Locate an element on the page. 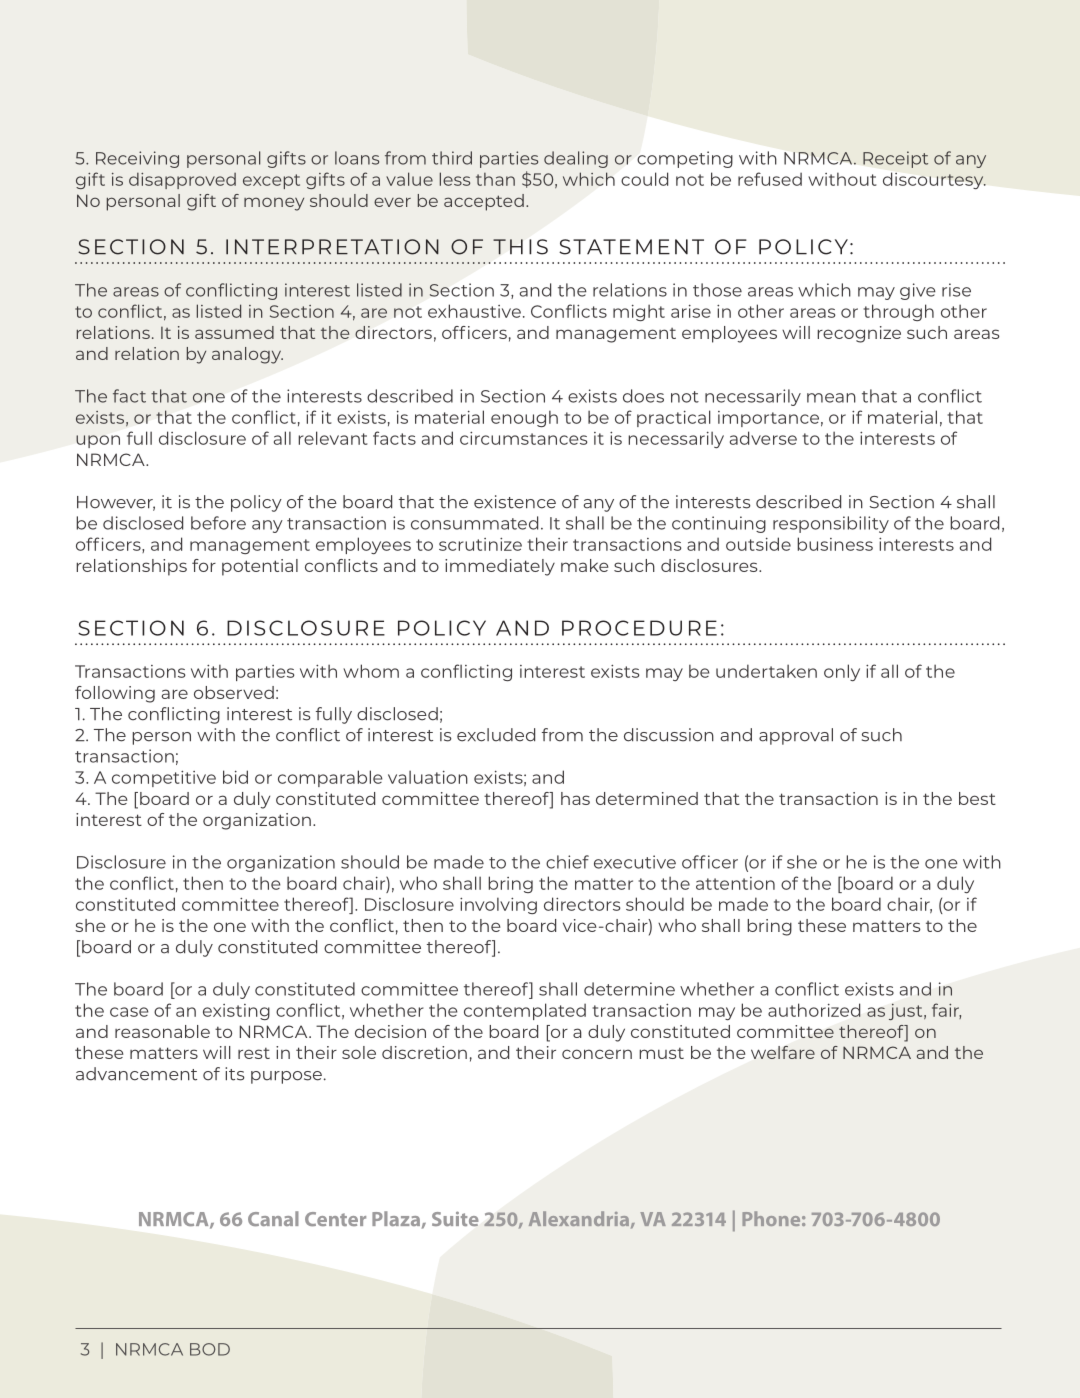 The image size is (1080, 1398). excluded is located at coordinates (496, 735).
